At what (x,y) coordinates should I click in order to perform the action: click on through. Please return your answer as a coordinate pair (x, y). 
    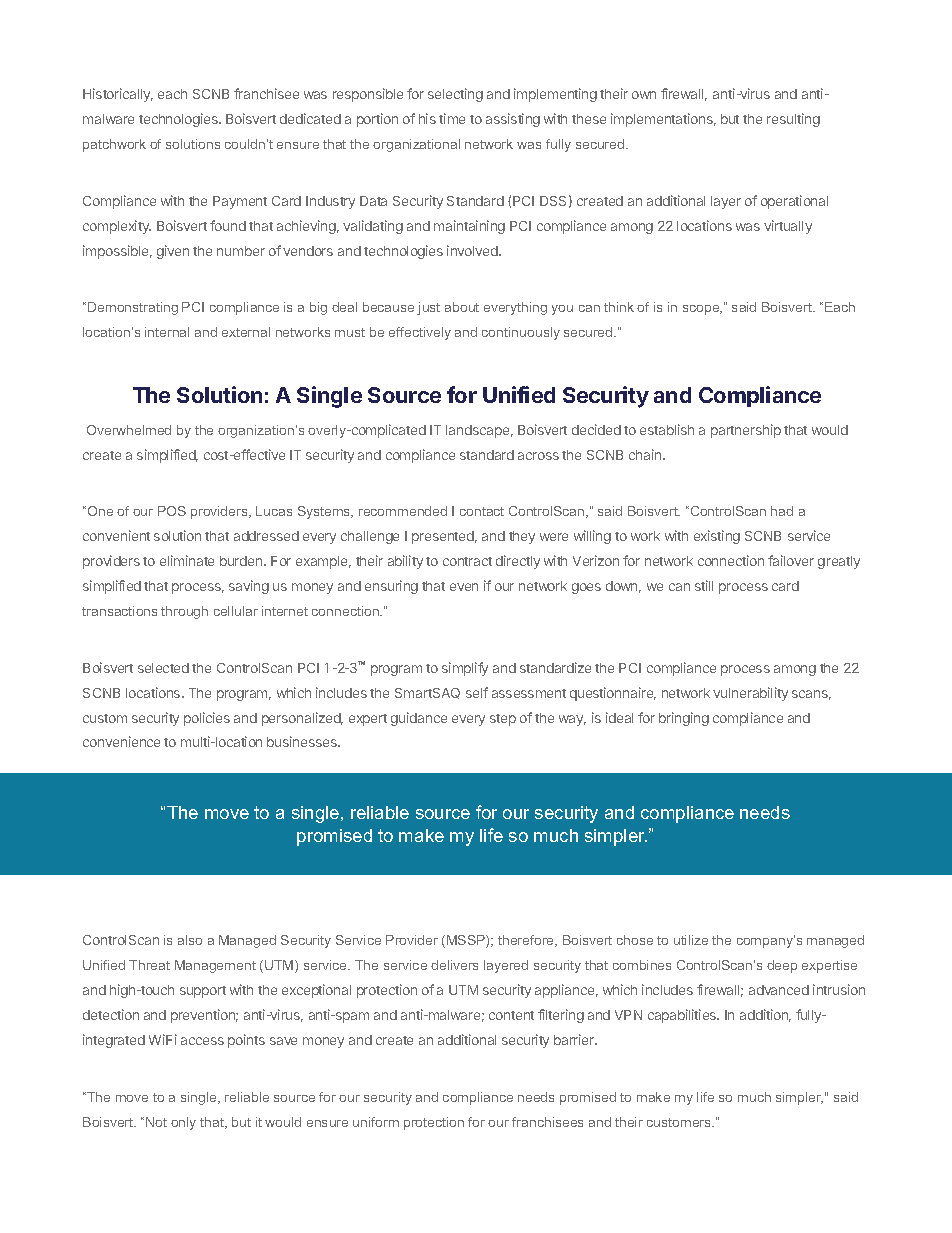
    Looking at the image, I should click on (184, 612).
